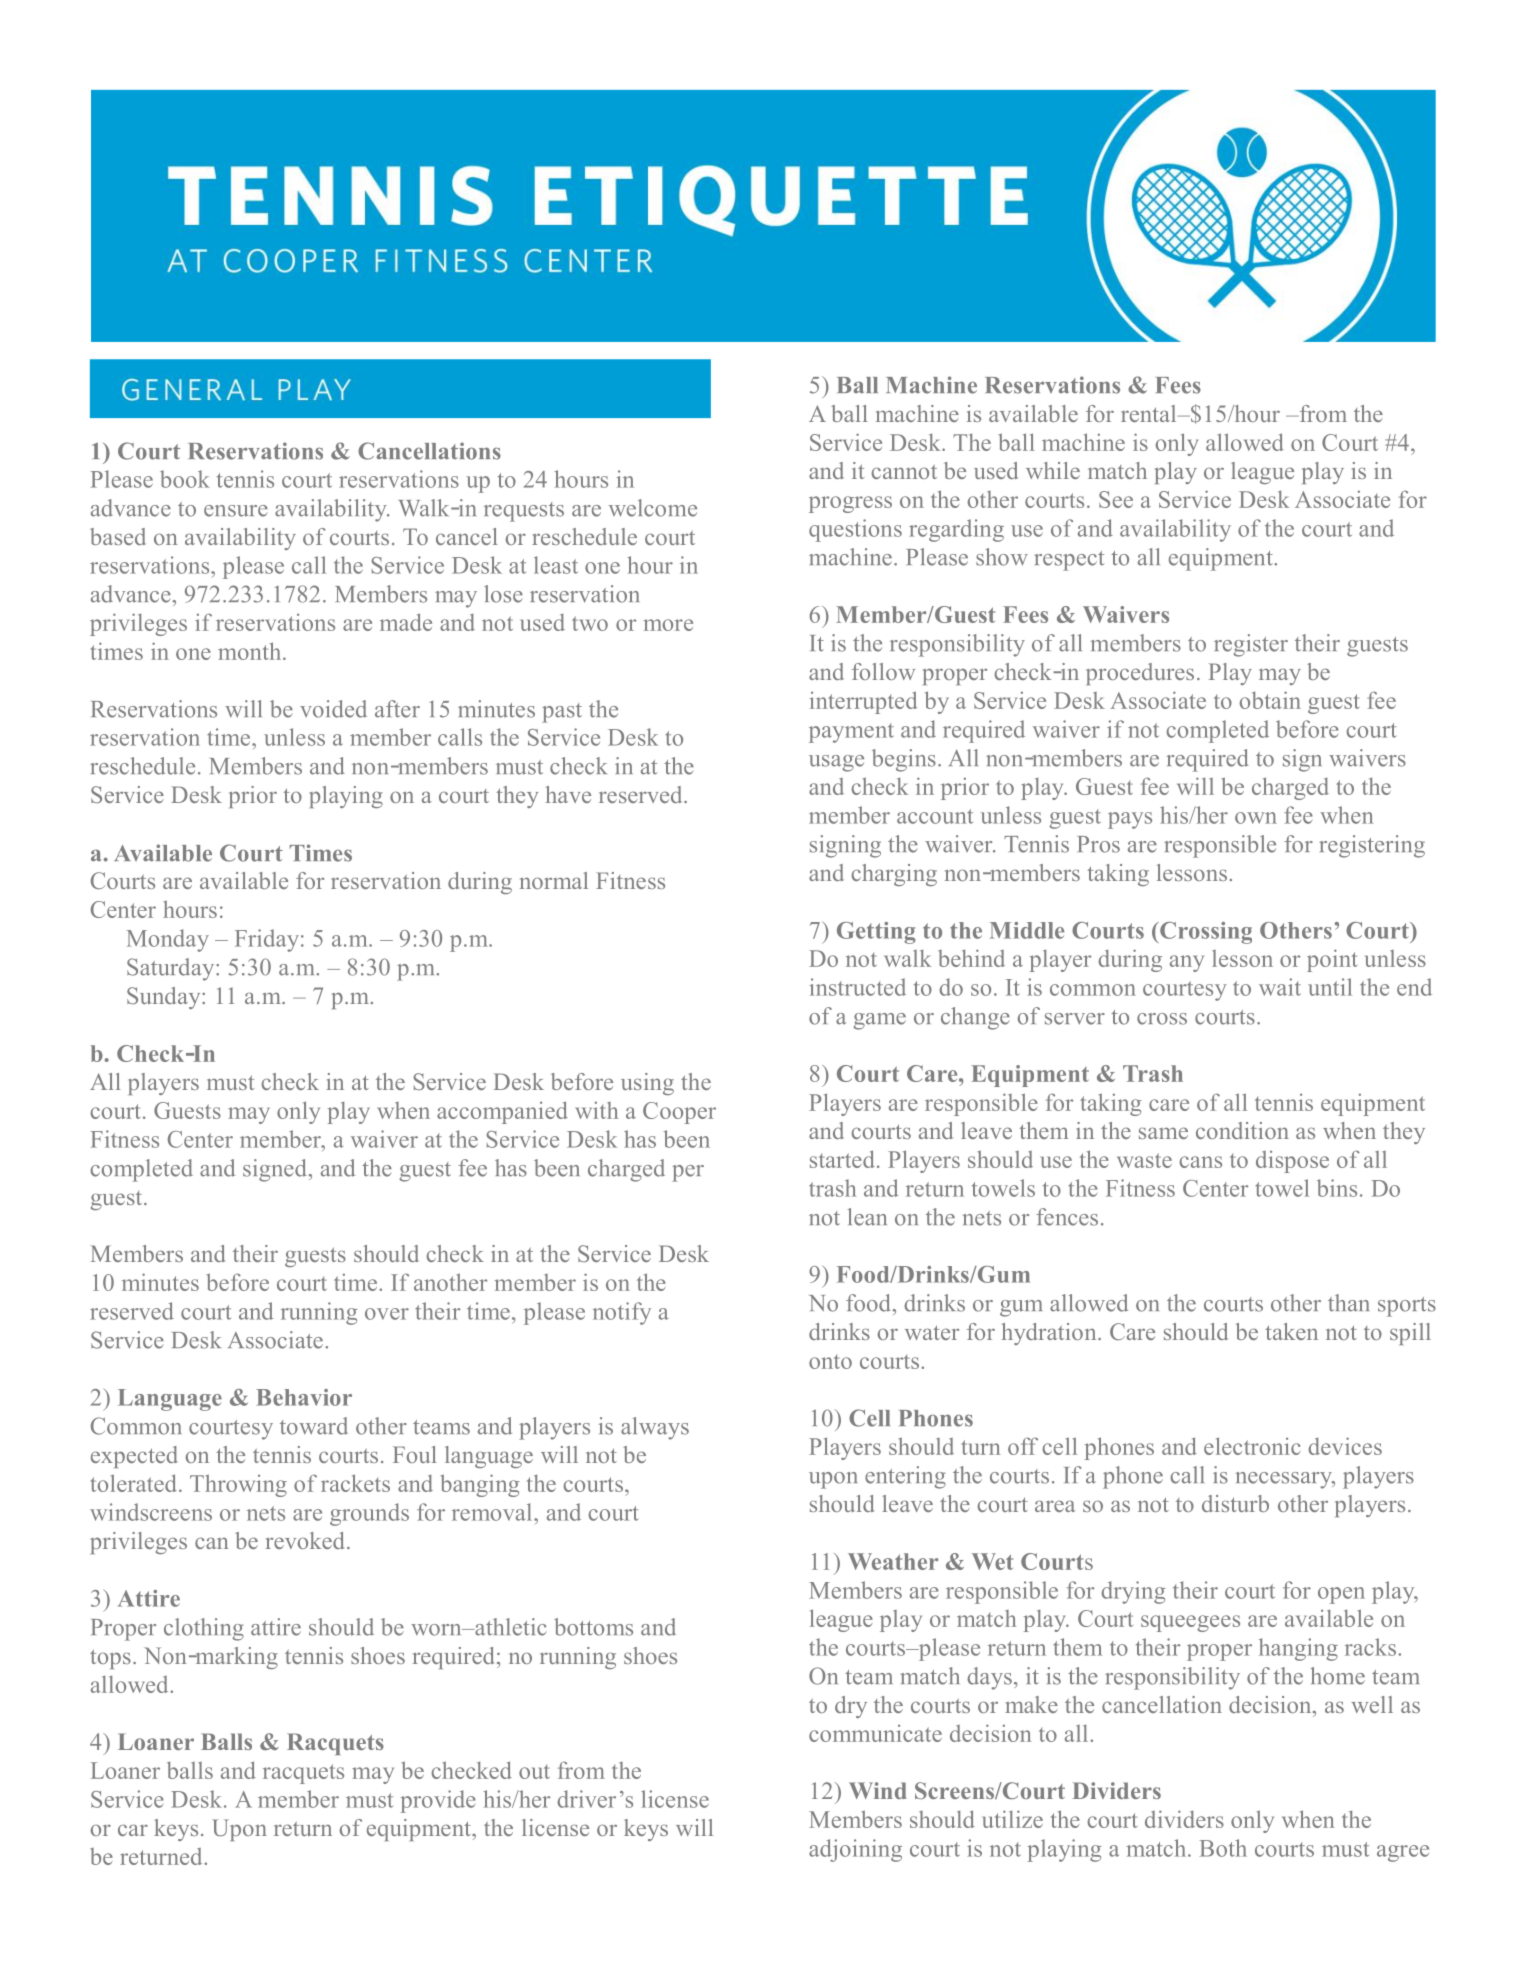 The width and height of the screenshot is (1527, 1976). I want to click on started, so click(842, 1159).
